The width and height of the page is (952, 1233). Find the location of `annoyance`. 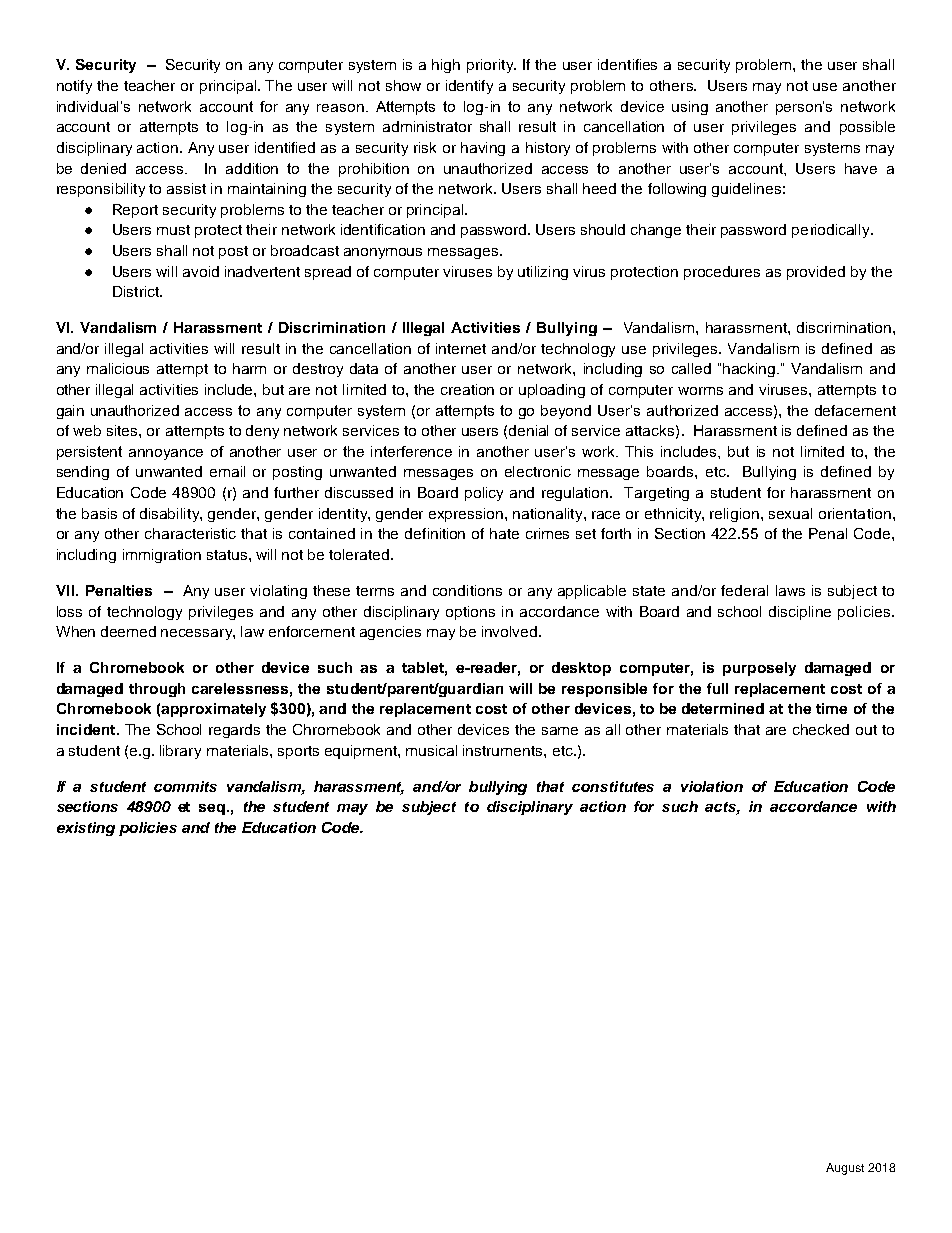

annoyance is located at coordinates (166, 454).
